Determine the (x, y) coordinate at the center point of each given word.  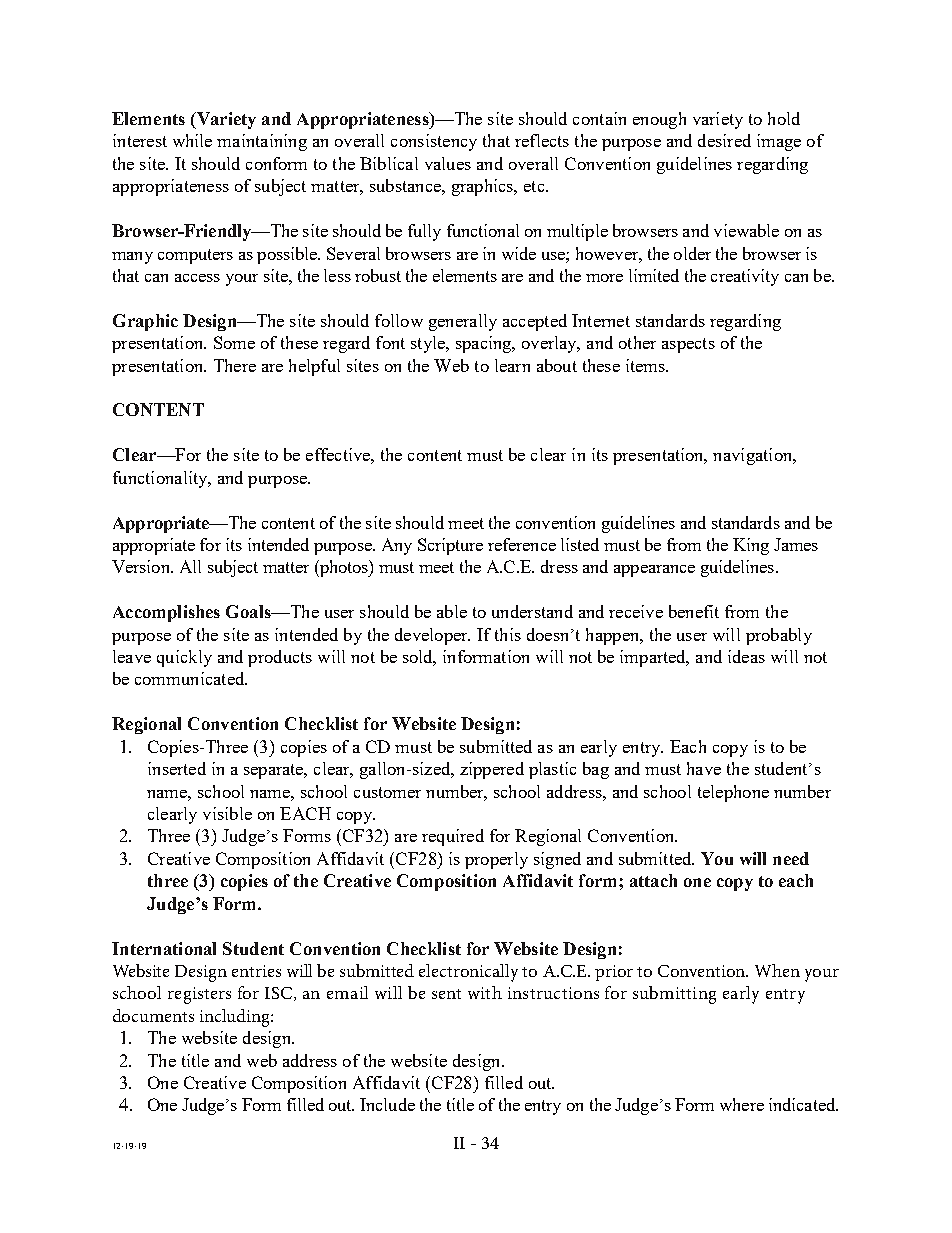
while (192, 140)
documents (153, 1015)
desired (724, 140)
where (742, 1104)
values (448, 163)
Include (387, 1104)
